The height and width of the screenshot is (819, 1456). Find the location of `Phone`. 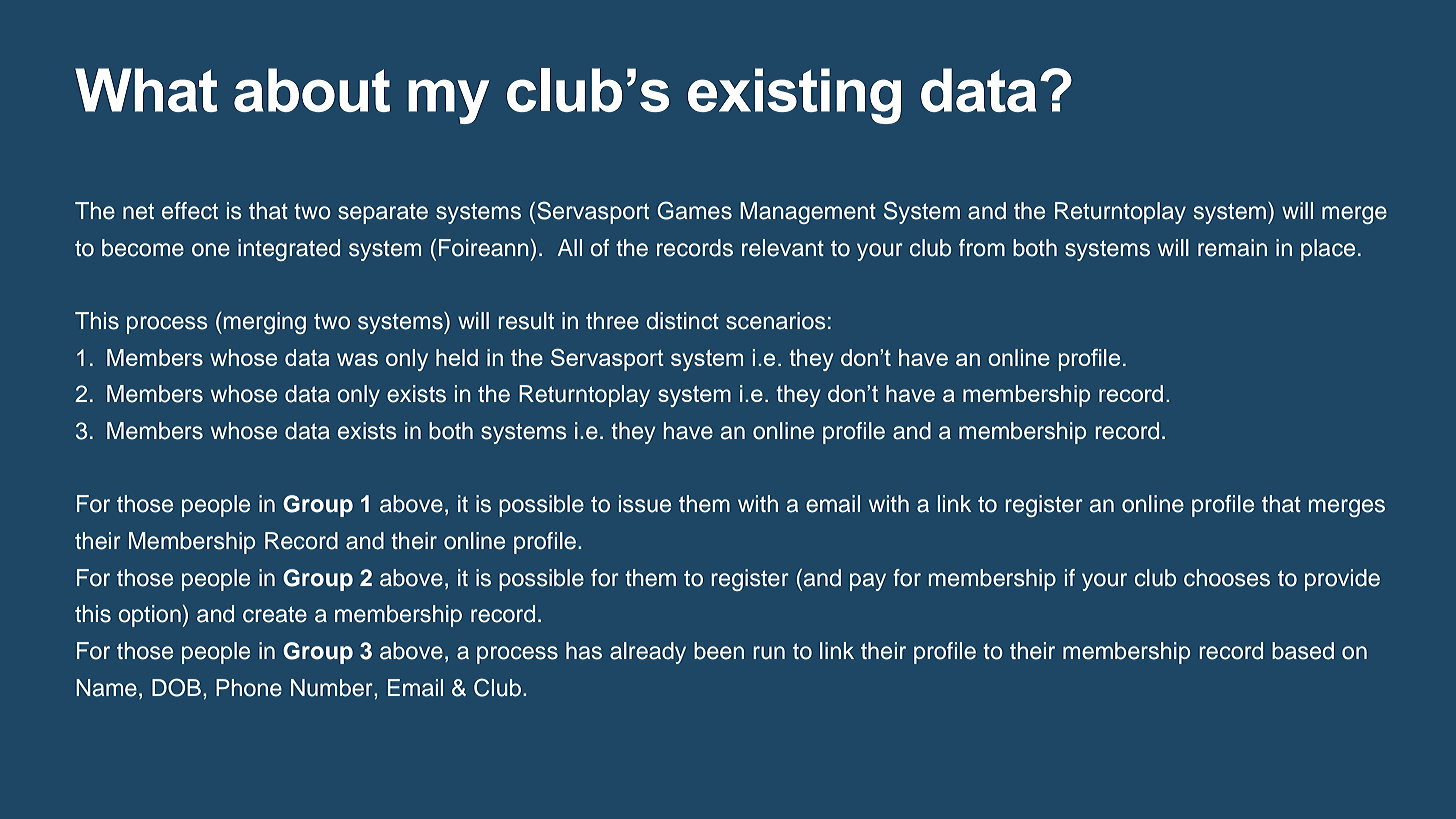

Phone is located at coordinates (249, 688).
